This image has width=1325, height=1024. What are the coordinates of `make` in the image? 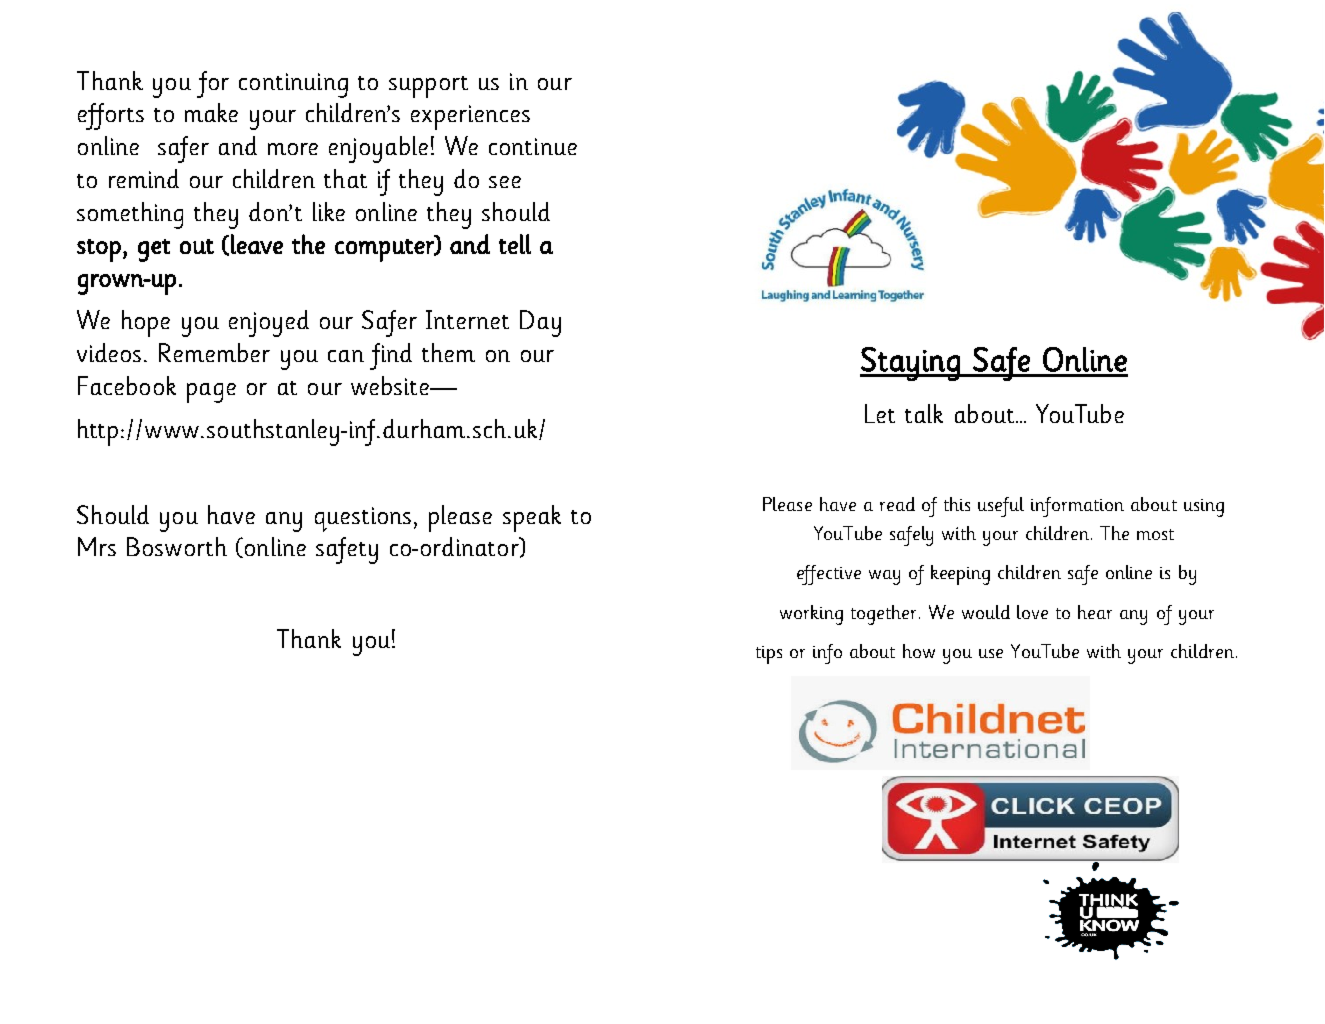 It's located at (211, 112).
